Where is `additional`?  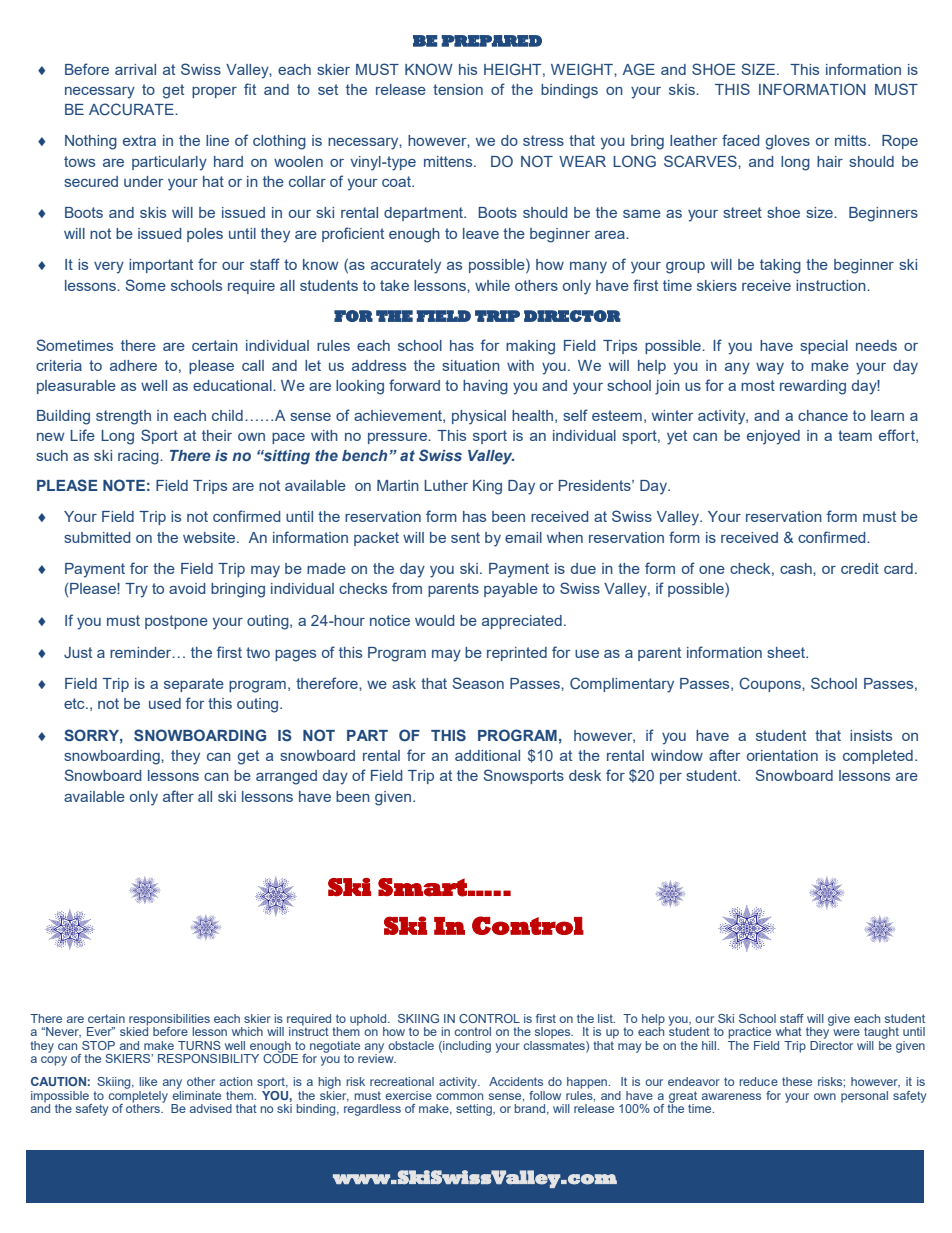 additional is located at coordinates (487, 755).
